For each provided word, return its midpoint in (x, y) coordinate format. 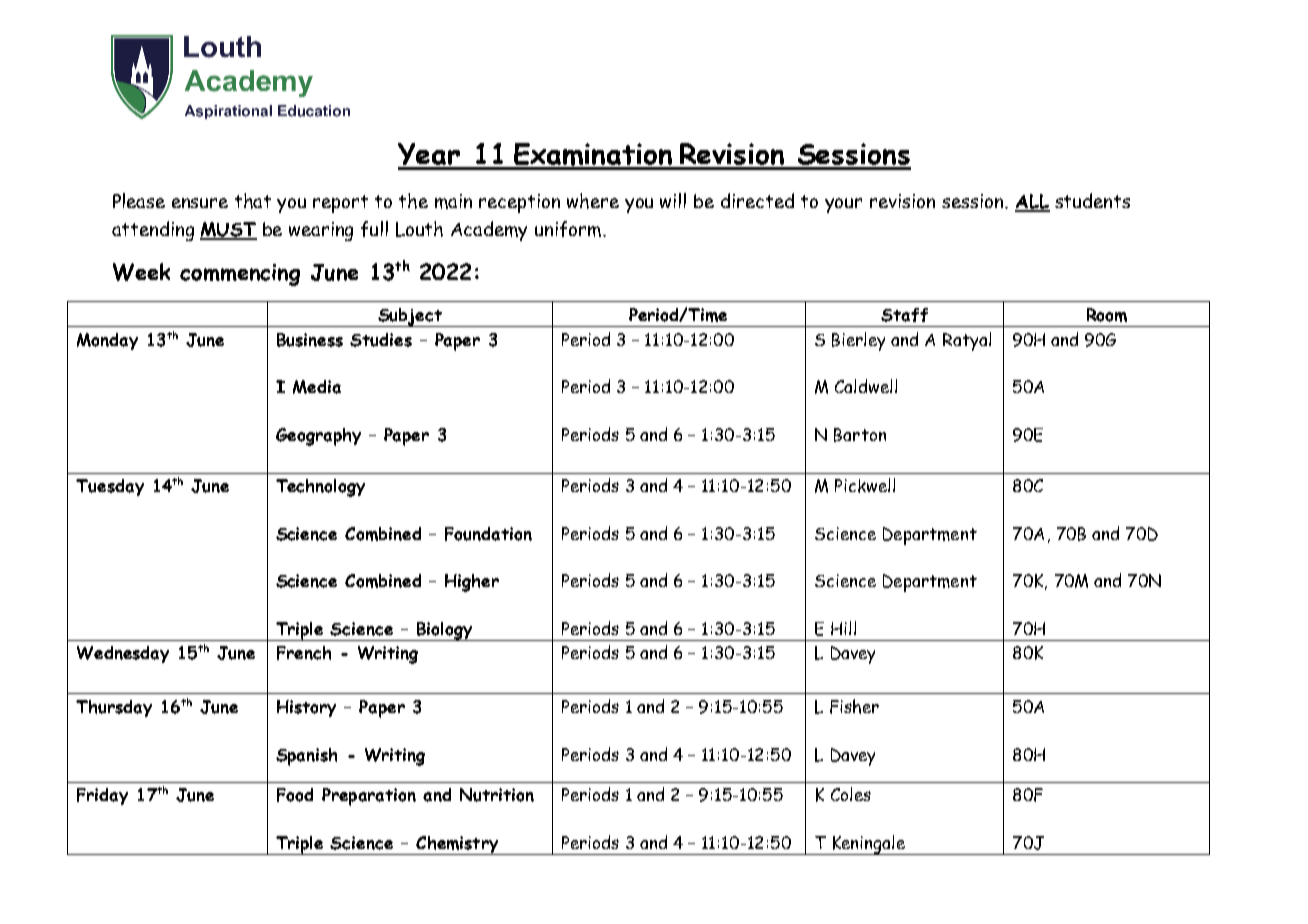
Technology (320, 488)
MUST (228, 230)
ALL (1032, 202)
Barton (860, 435)
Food (295, 795)
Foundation (488, 534)
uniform (569, 229)
